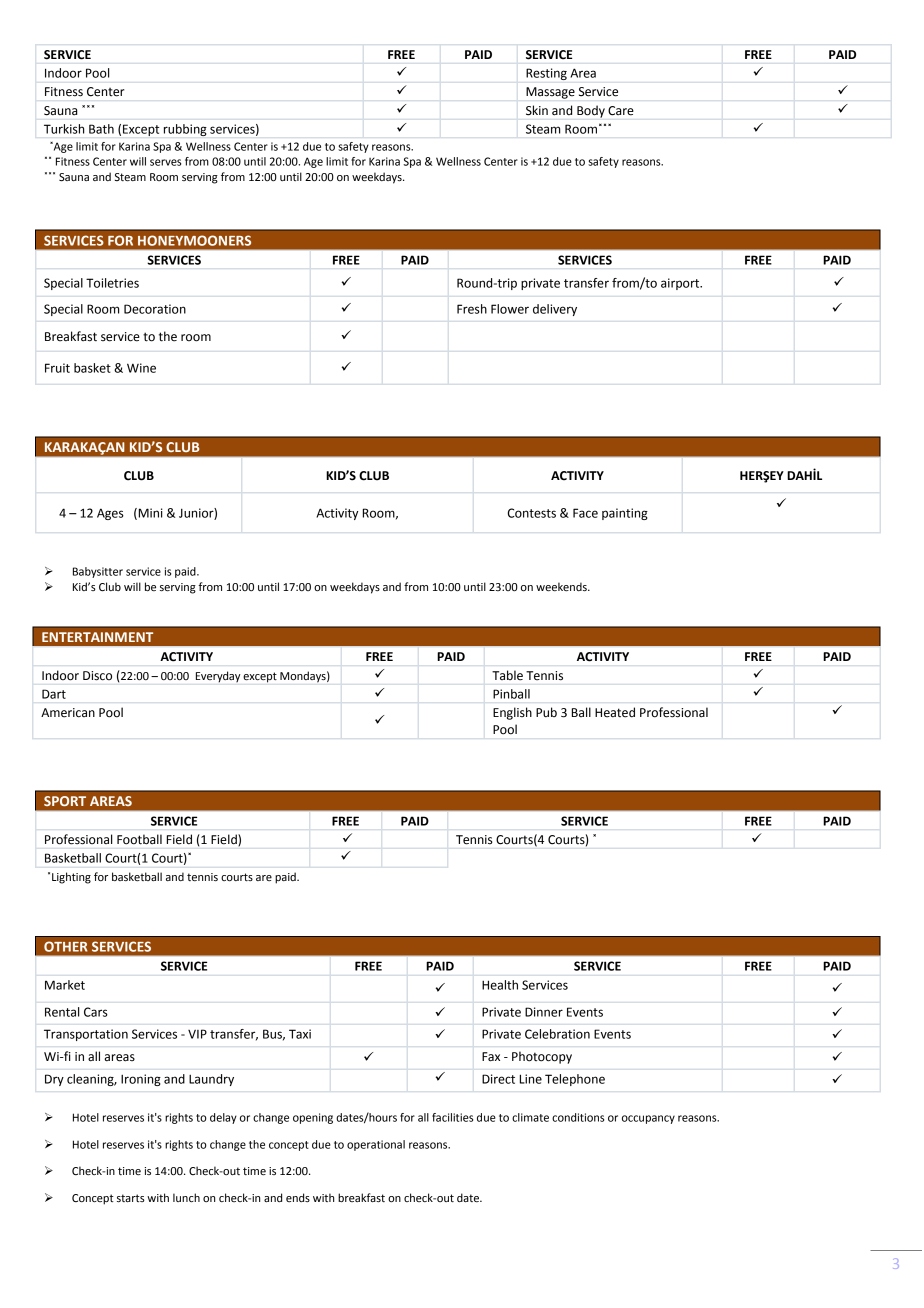 Image resolution: width=924 pixels, height=1308 pixels. I want to click on Care, so click(621, 110).
